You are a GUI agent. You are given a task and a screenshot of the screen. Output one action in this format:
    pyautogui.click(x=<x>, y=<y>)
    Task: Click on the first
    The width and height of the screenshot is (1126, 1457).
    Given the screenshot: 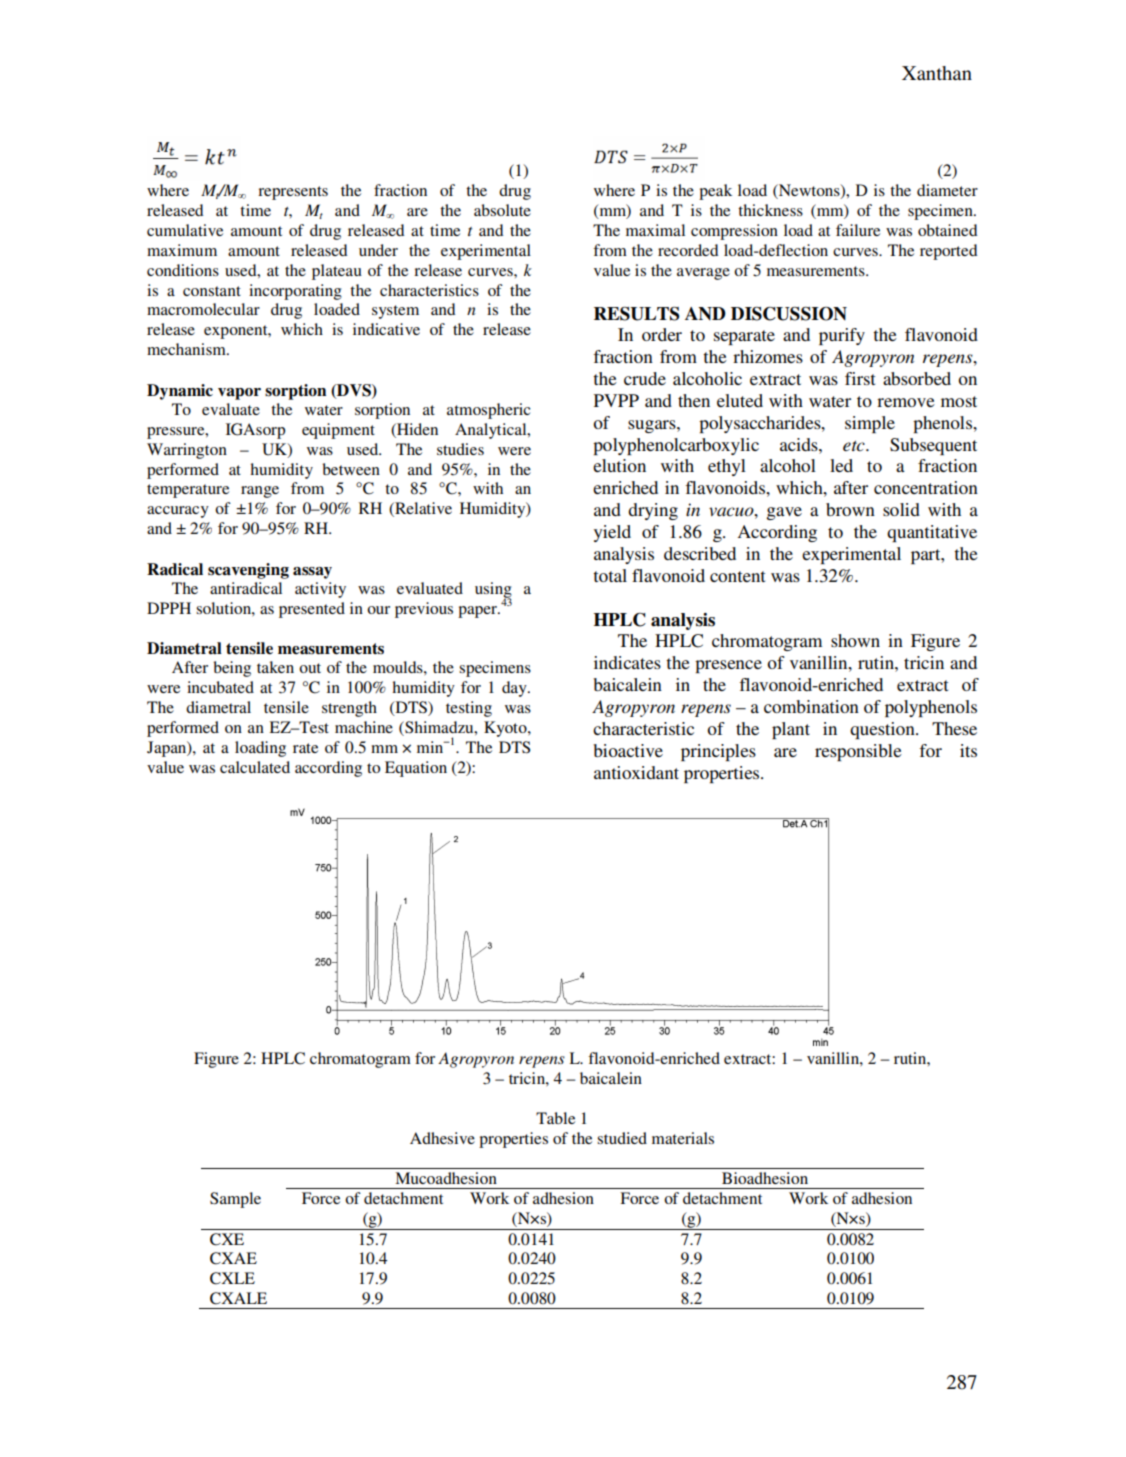 What is the action you would take?
    pyautogui.click(x=860, y=378)
